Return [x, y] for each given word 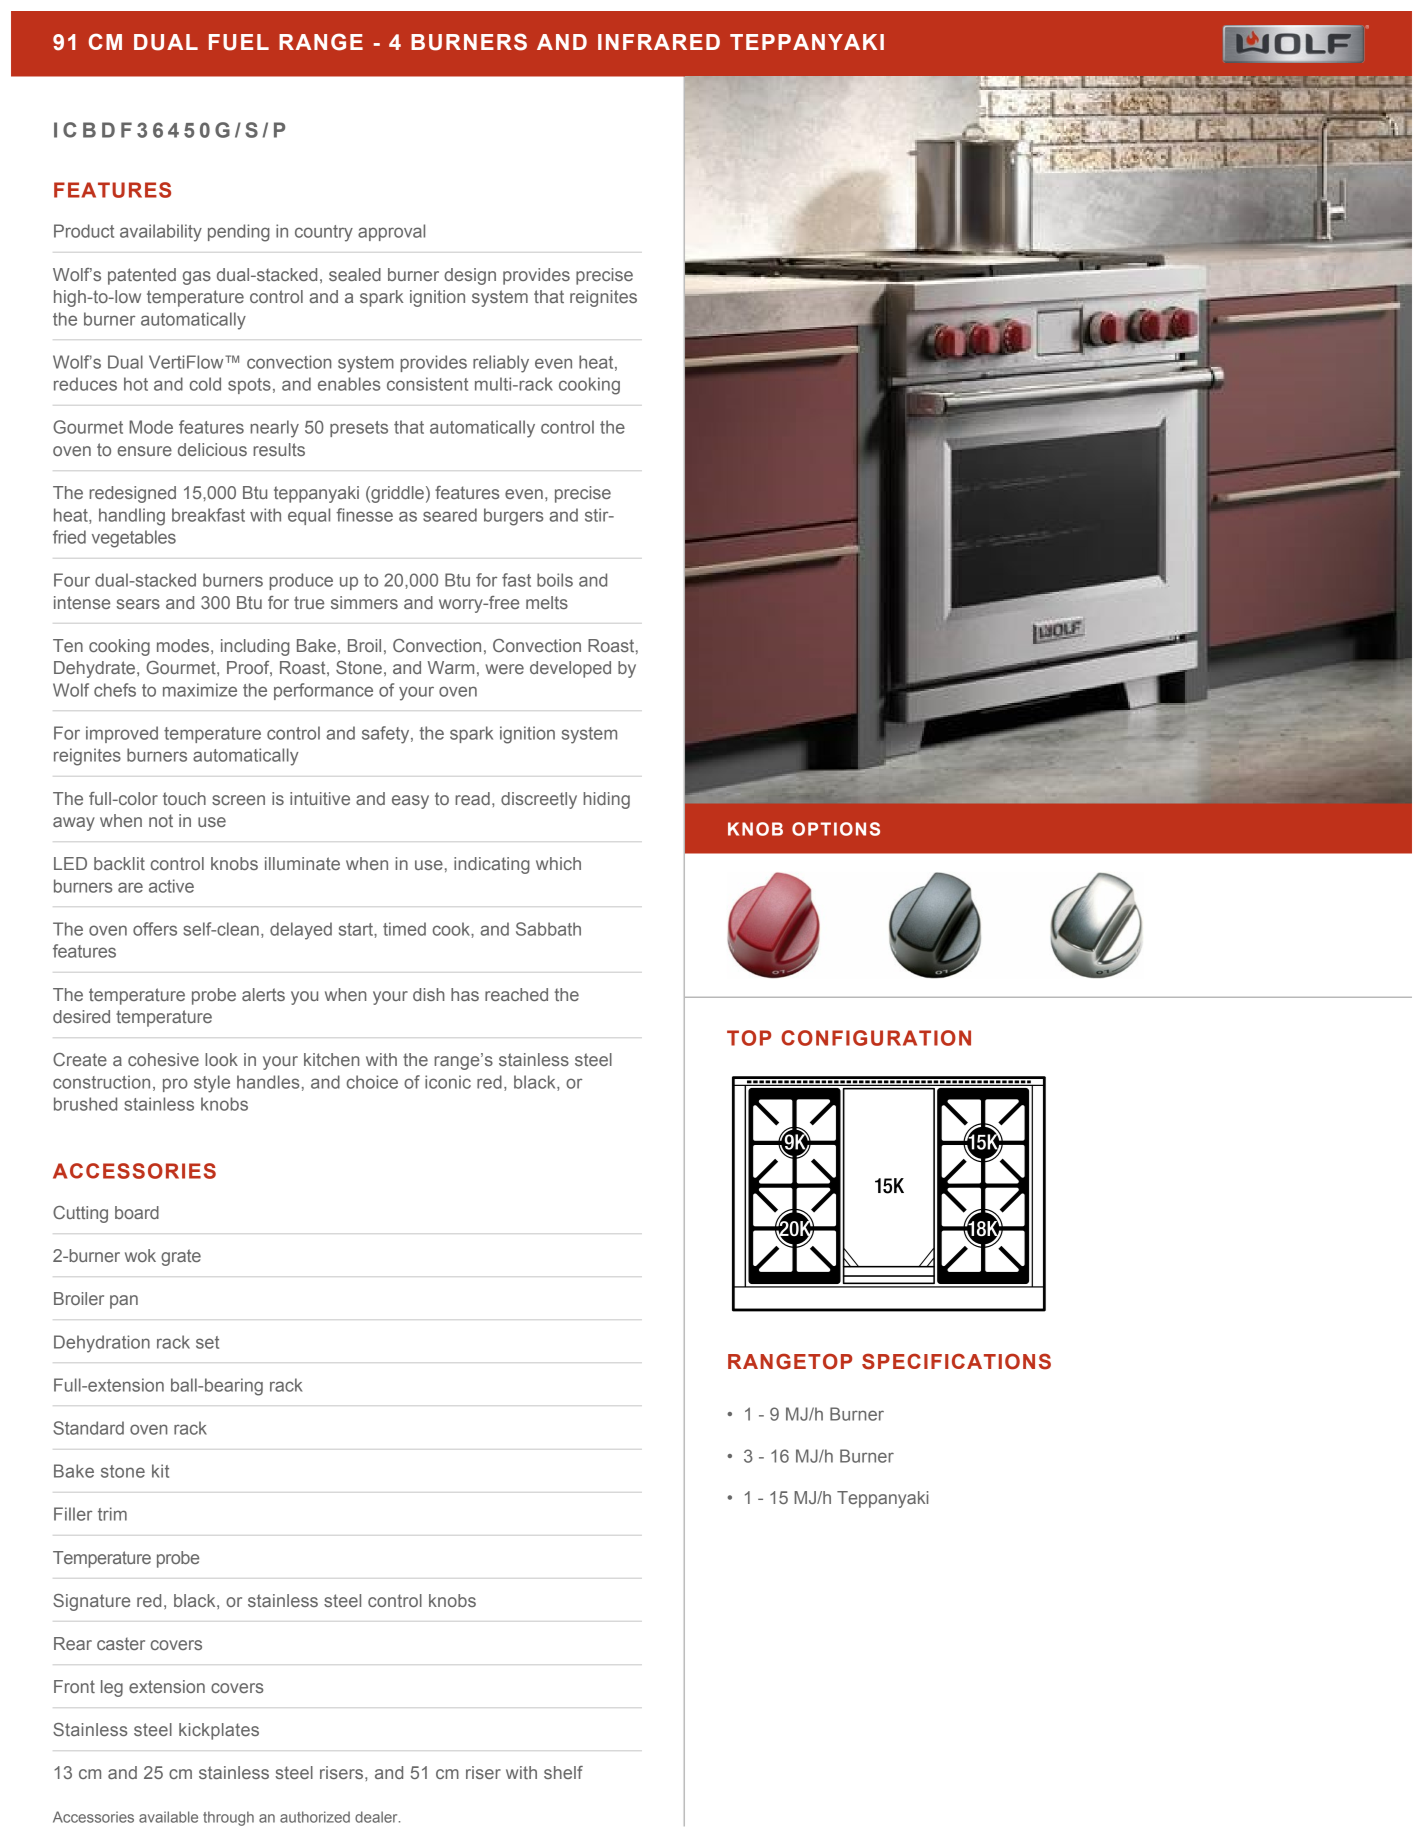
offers [155, 929]
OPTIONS [836, 829]
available [168, 1817]
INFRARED [659, 42]
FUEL [239, 42]
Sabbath [548, 929]
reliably [501, 364]
